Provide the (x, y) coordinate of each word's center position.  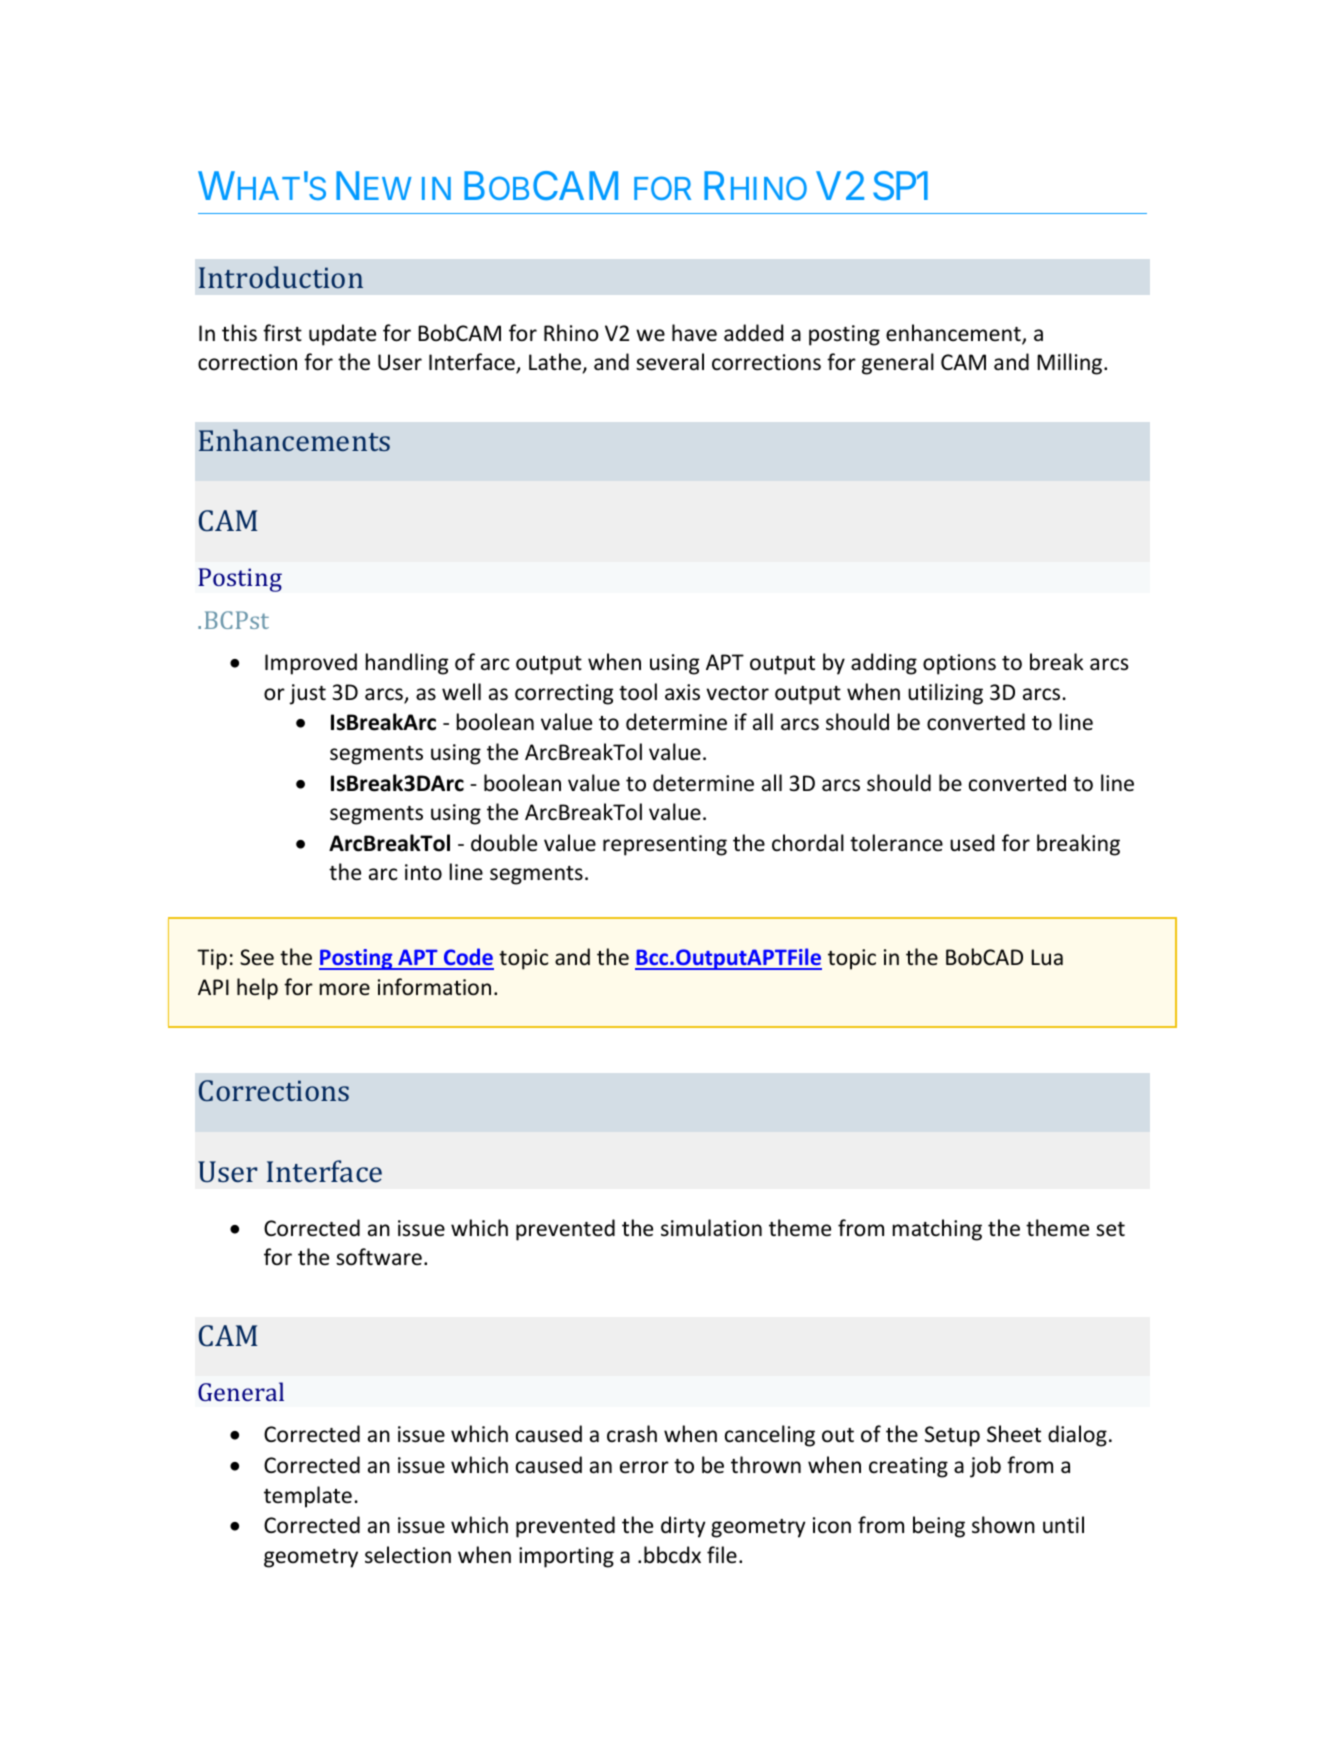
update (342, 335)
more (345, 989)
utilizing (945, 694)
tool (638, 692)
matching (937, 1230)
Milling (1071, 364)
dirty (683, 1527)
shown (1003, 1525)
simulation (711, 1227)
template (308, 1497)
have (694, 333)
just (307, 694)
